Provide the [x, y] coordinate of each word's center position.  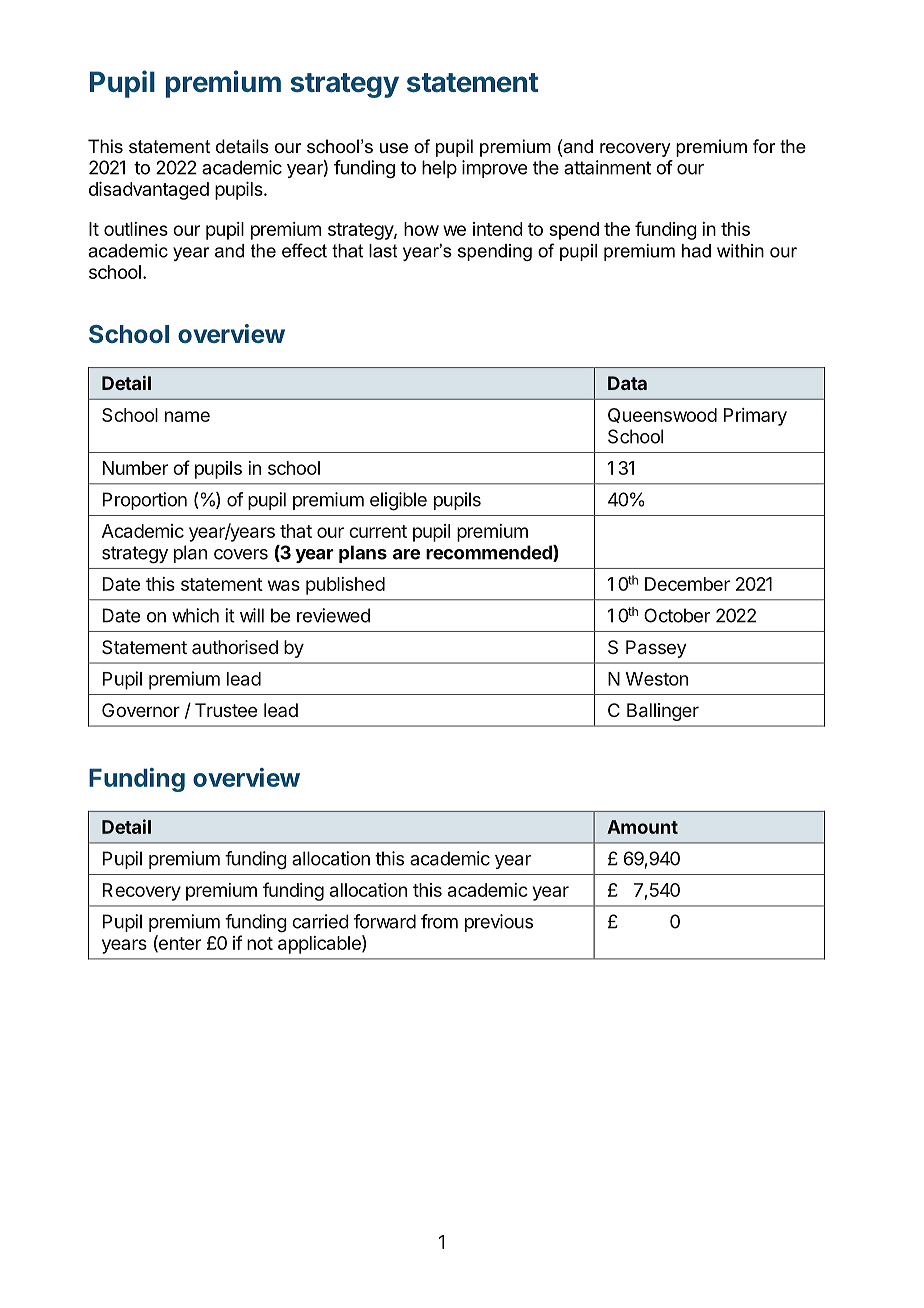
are [406, 554]
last [383, 251]
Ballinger [663, 712]
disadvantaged [149, 191]
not [260, 943]
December [687, 584]
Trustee [226, 710]
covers [241, 554]
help [439, 169]
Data [627, 383]
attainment [607, 167]
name [187, 416]
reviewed [333, 615]
